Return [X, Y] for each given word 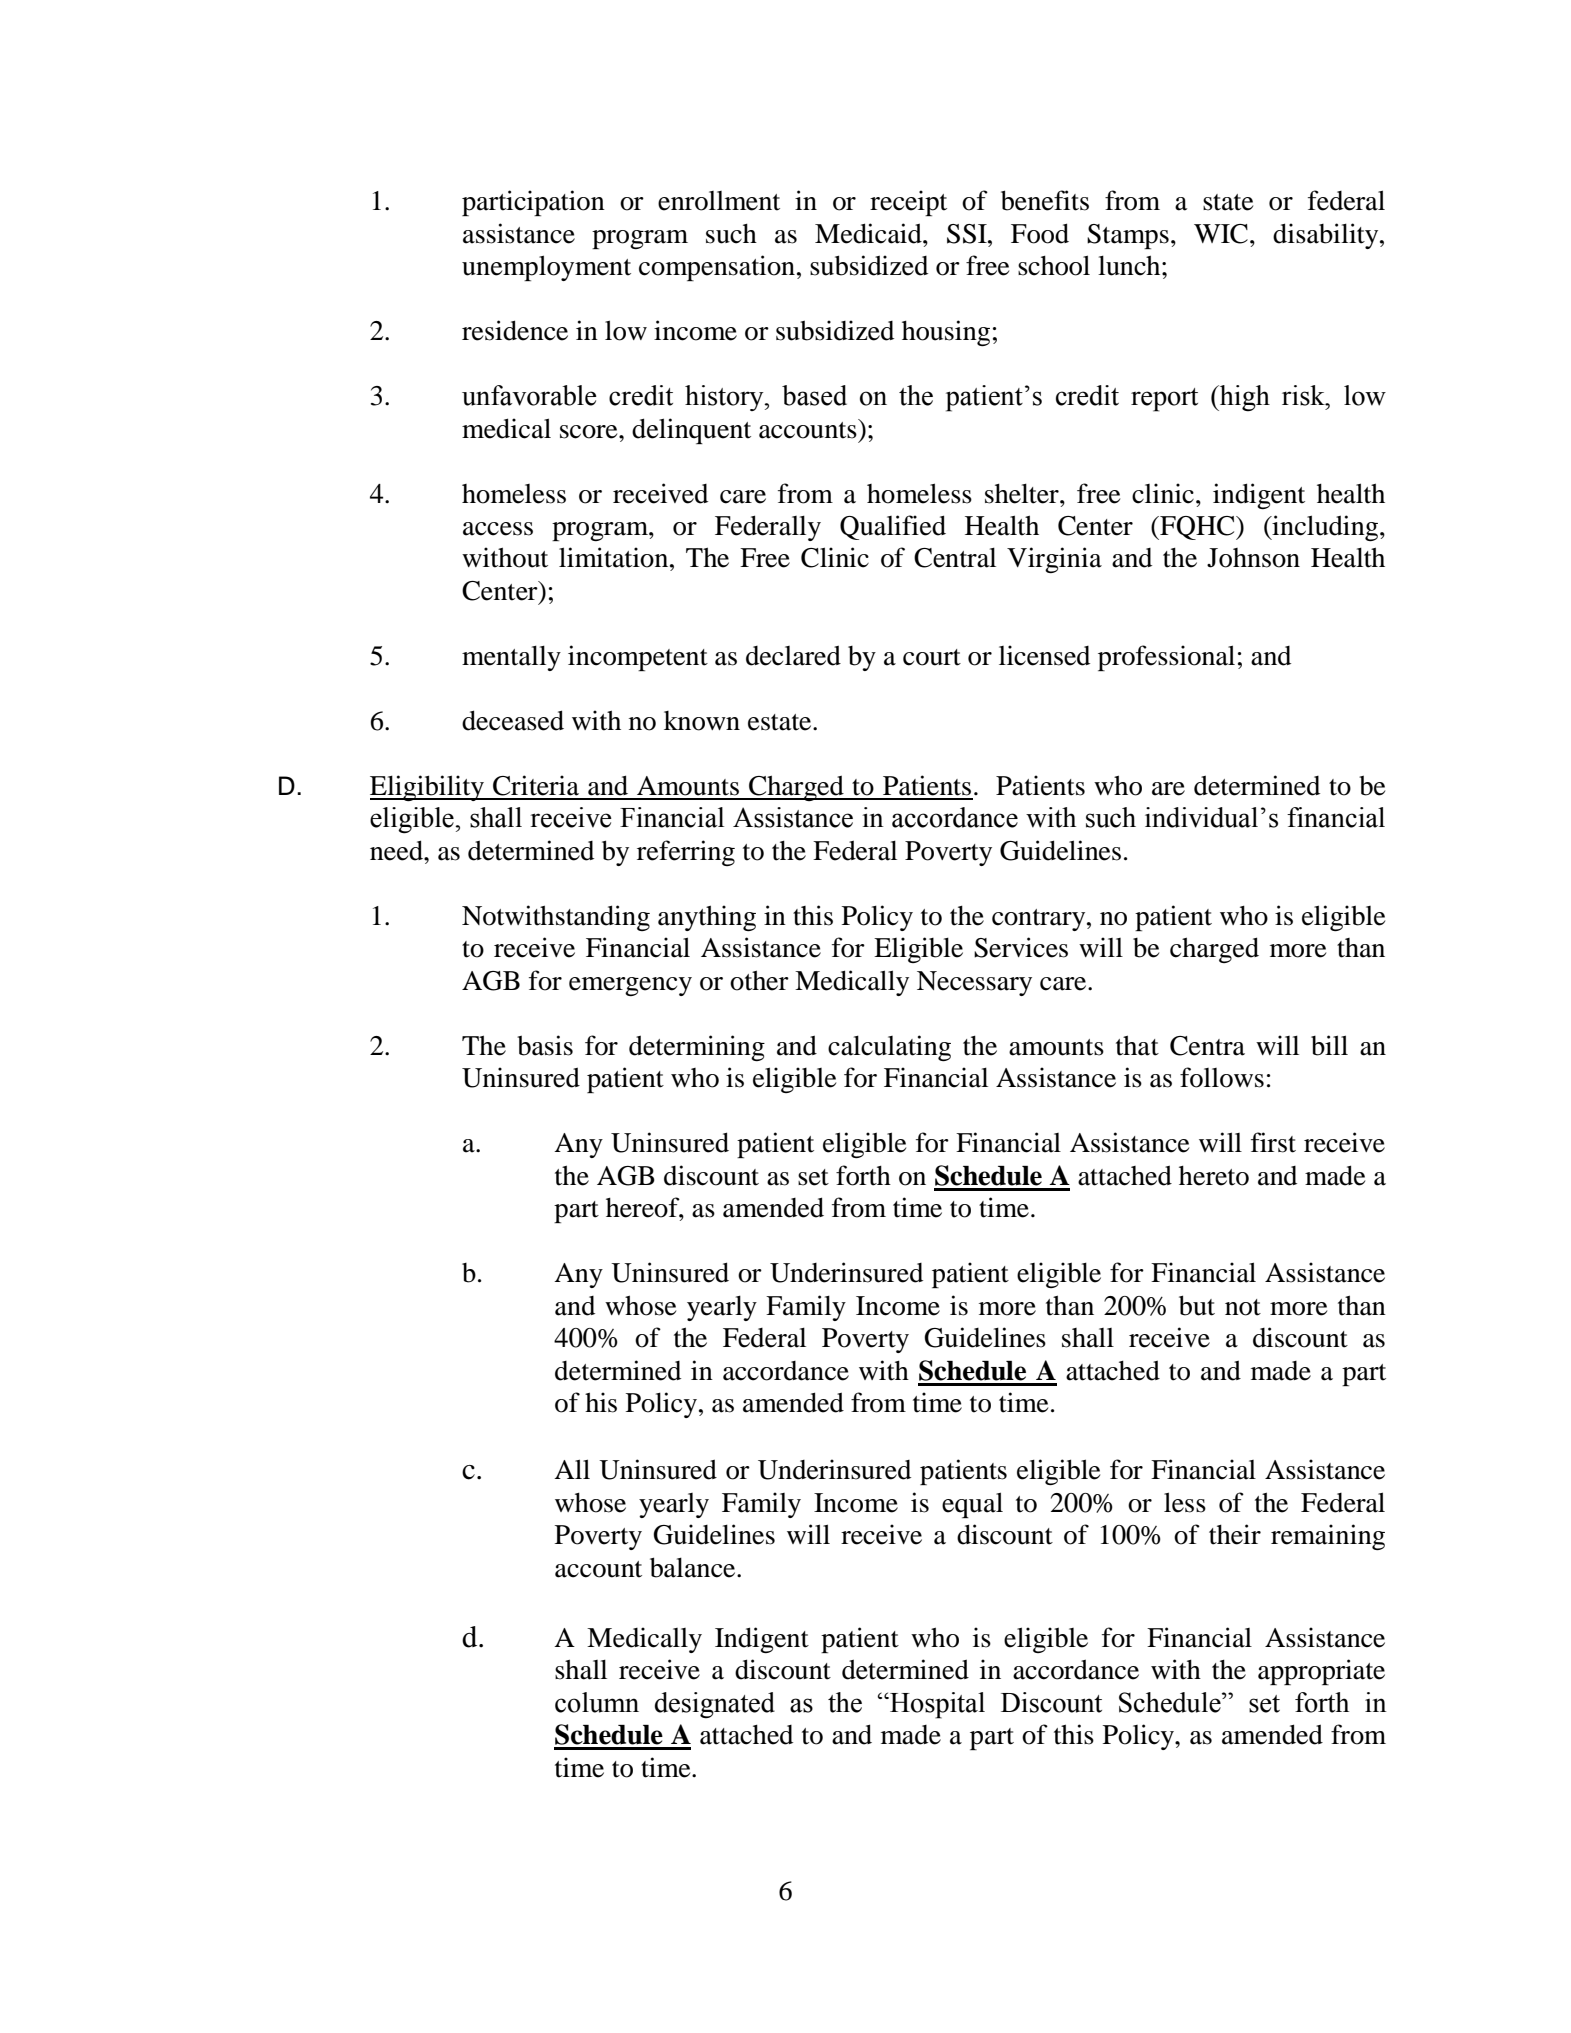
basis [545, 1045]
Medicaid [869, 233]
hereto [1214, 1176]
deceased [513, 720]
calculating [889, 1048]
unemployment [546, 268]
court [932, 657]
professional [1166, 658]
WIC [1221, 234]
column [597, 1702]
